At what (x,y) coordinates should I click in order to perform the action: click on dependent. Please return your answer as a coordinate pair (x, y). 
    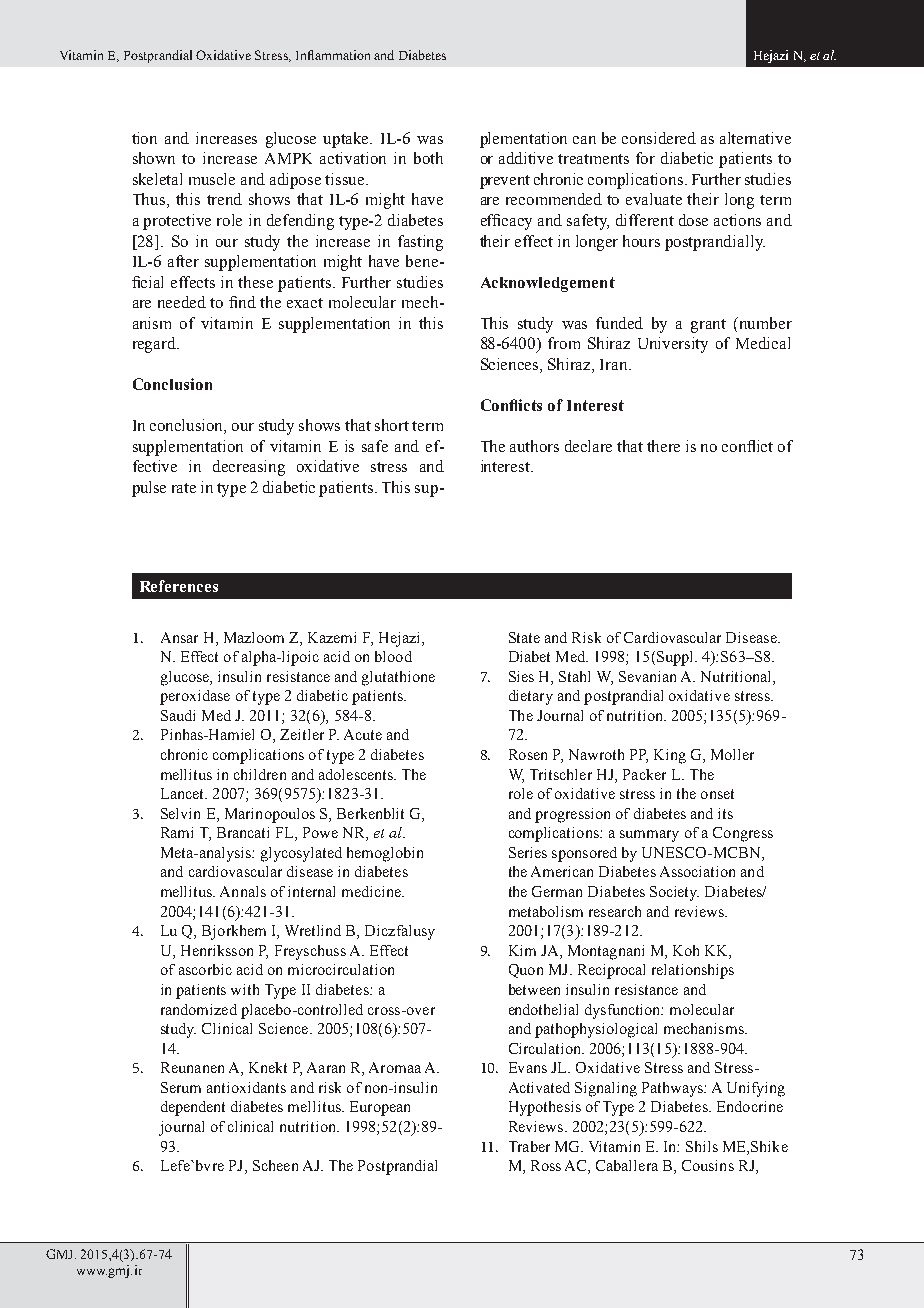
    Looking at the image, I should click on (193, 1108).
